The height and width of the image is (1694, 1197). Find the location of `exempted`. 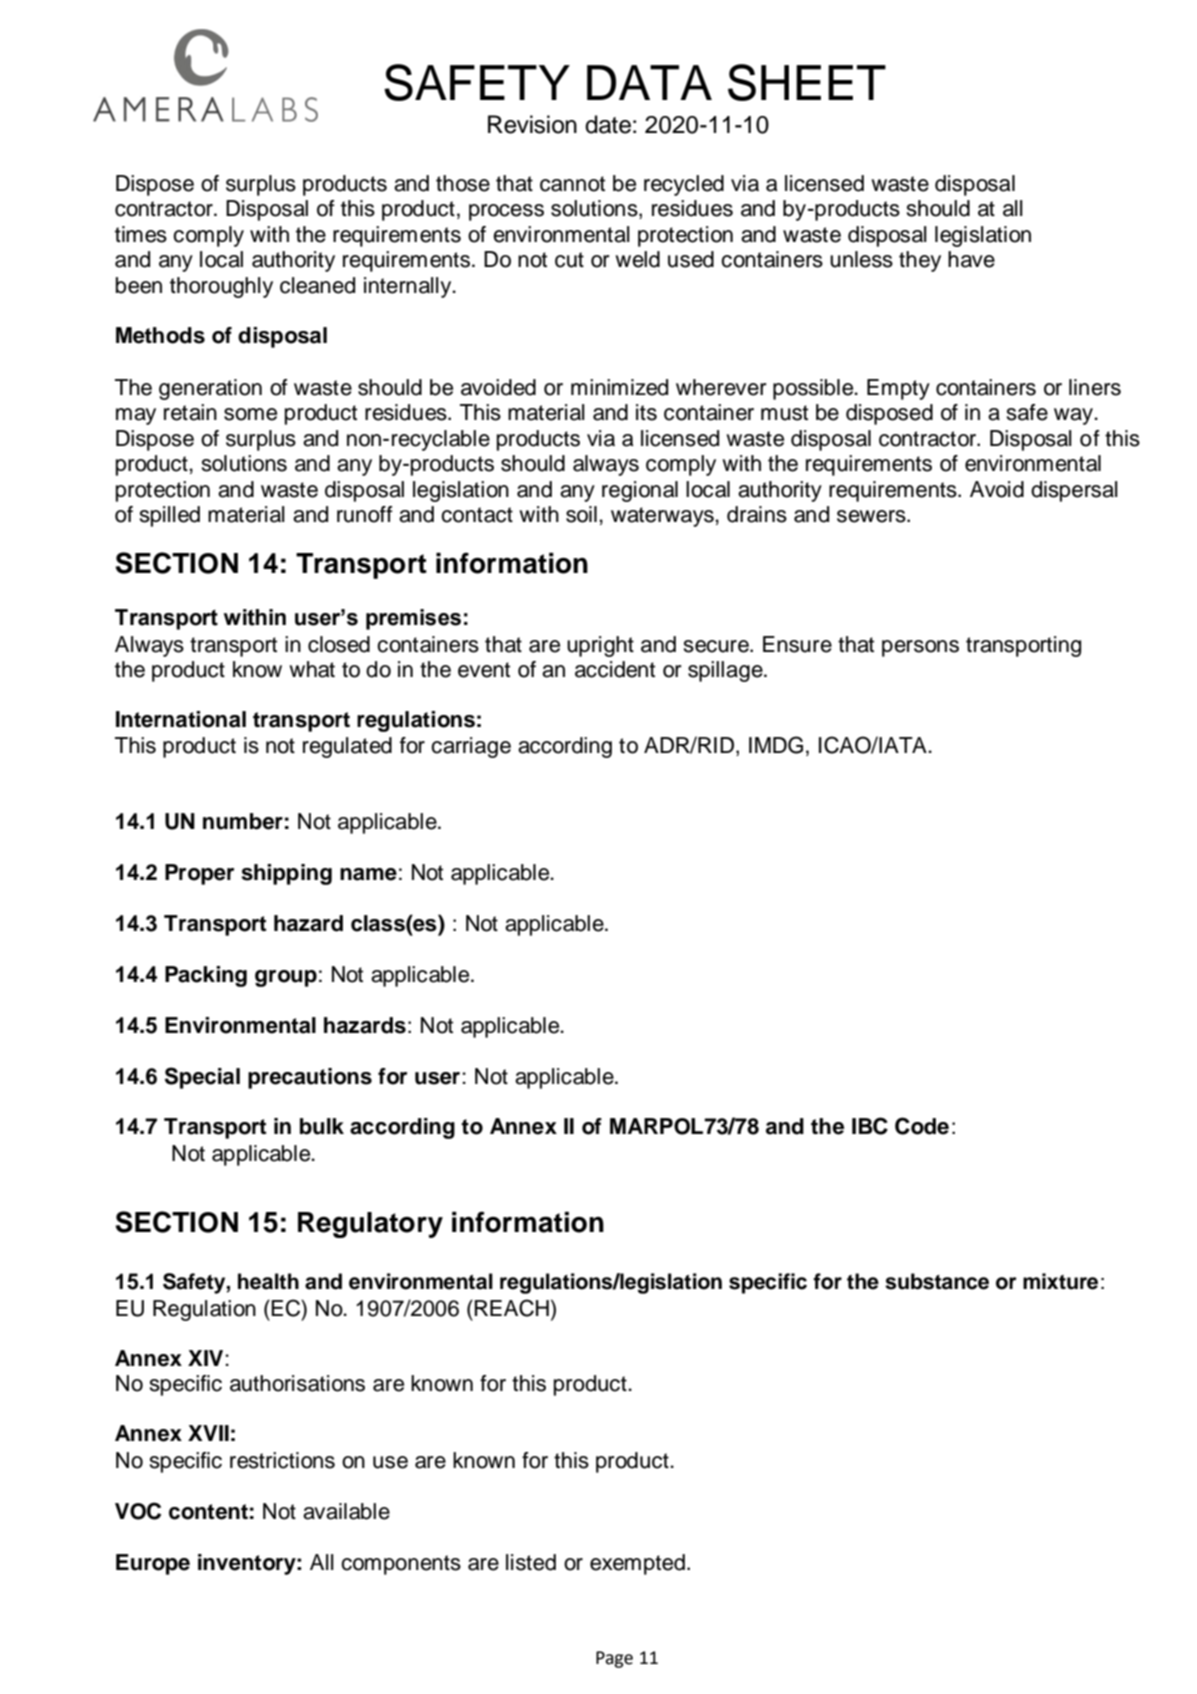

exempted is located at coordinates (637, 1564).
